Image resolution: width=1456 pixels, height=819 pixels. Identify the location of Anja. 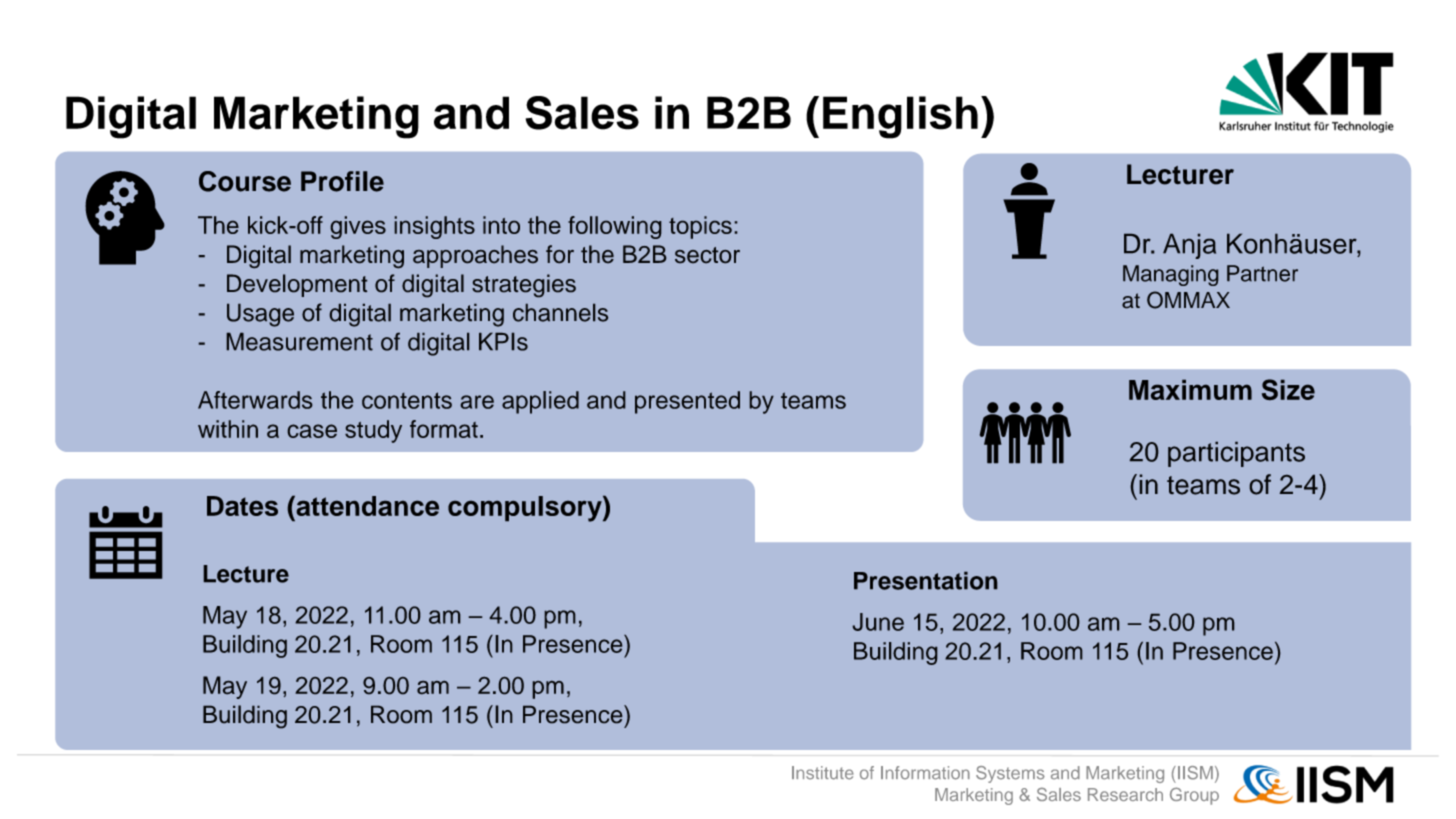
(1189, 246).
